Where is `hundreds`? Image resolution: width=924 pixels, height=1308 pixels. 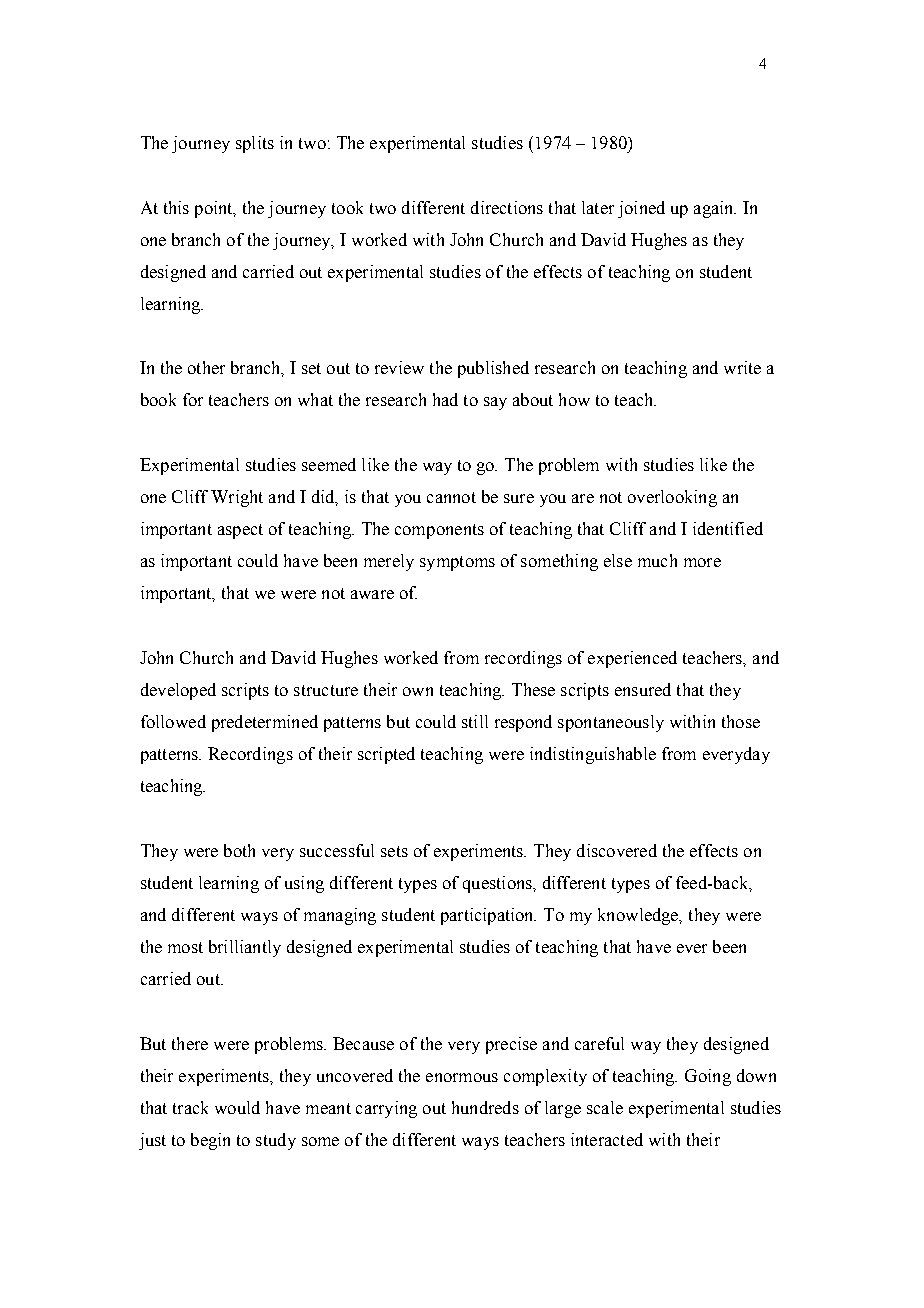 hundreds is located at coordinates (485, 1107).
